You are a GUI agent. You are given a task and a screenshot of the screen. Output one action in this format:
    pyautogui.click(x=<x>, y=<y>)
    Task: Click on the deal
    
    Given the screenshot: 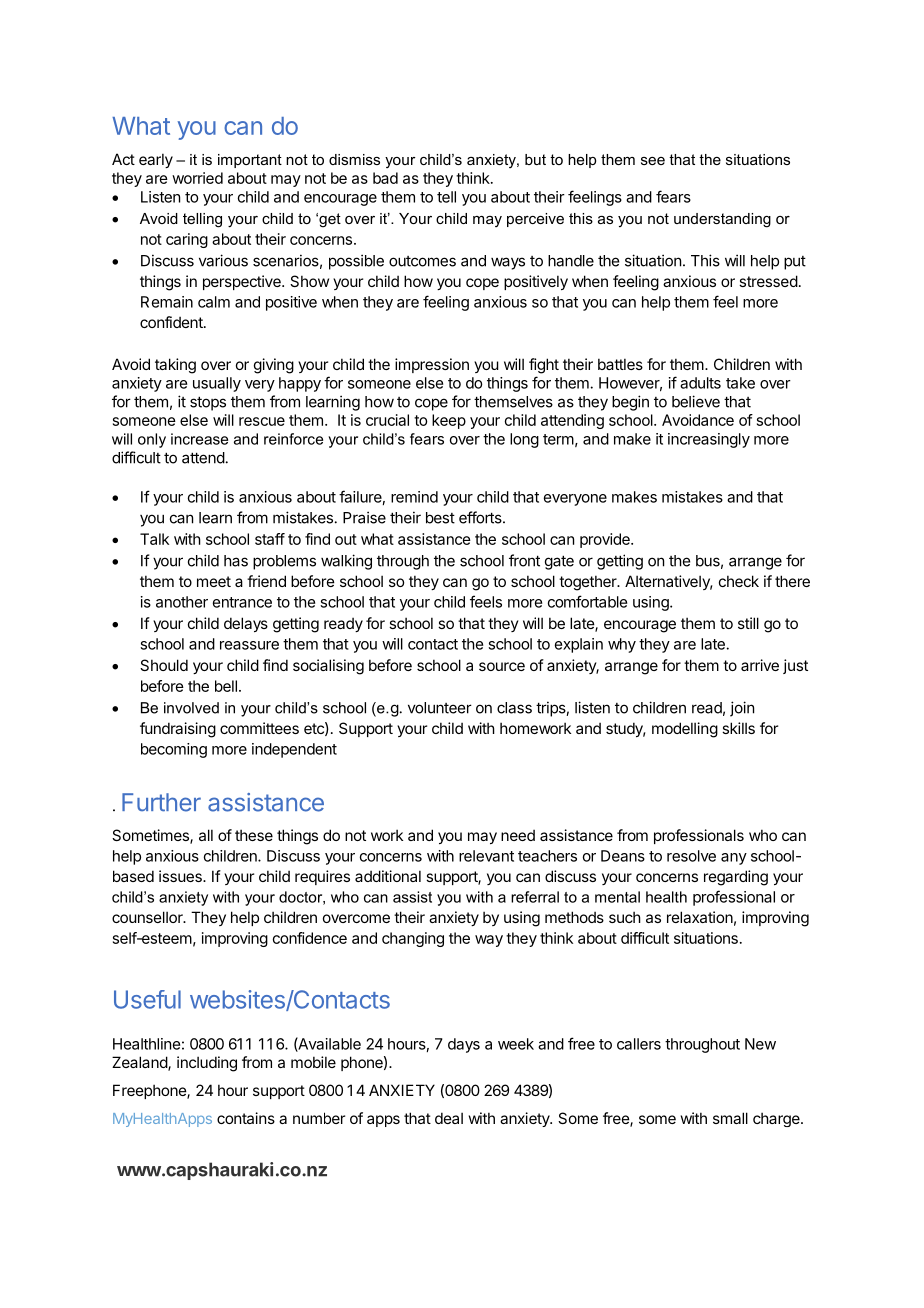 What is the action you would take?
    pyautogui.click(x=449, y=1118)
